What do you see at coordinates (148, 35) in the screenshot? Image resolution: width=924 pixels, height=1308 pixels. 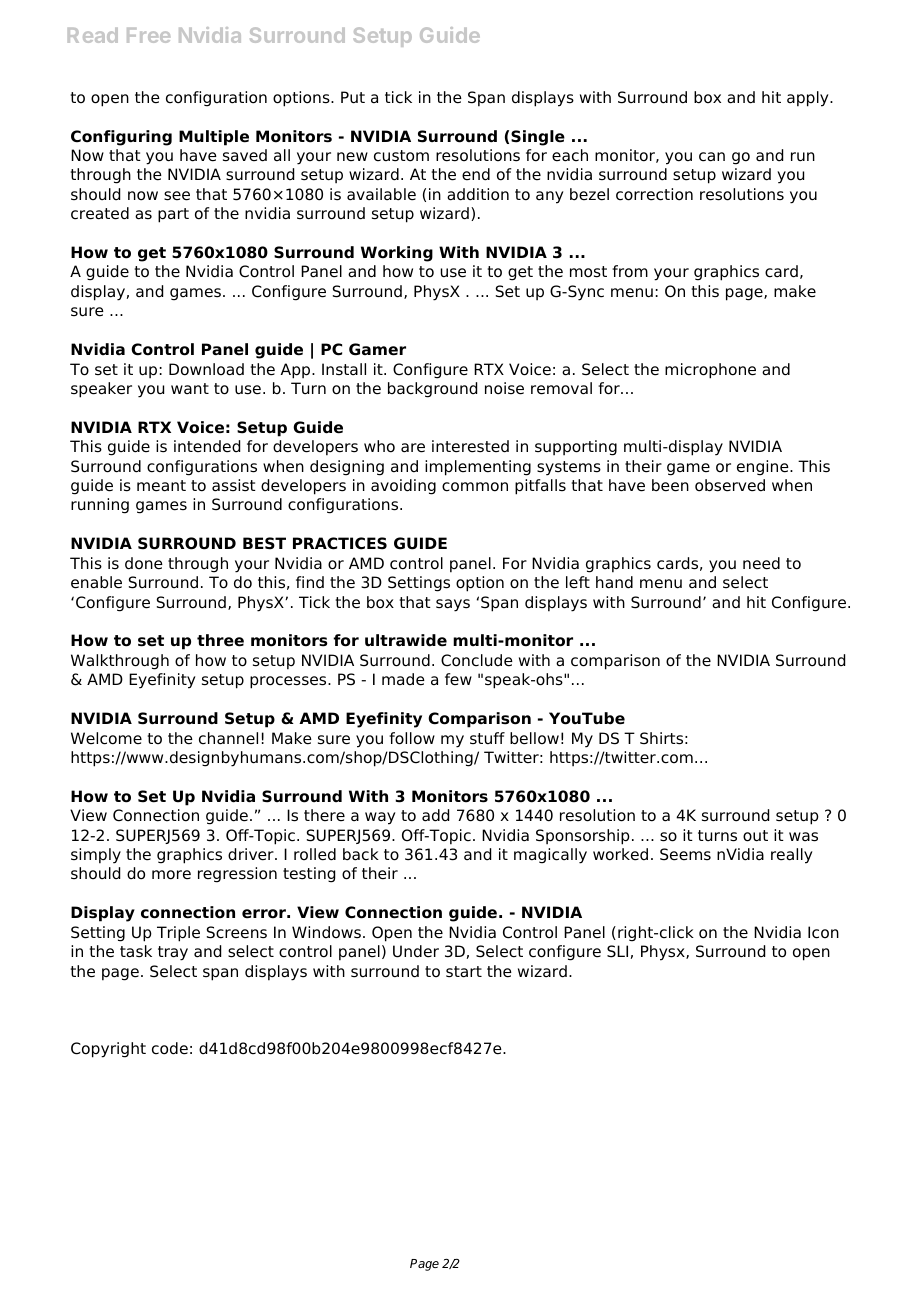 I see `Free` at bounding box center [148, 35].
